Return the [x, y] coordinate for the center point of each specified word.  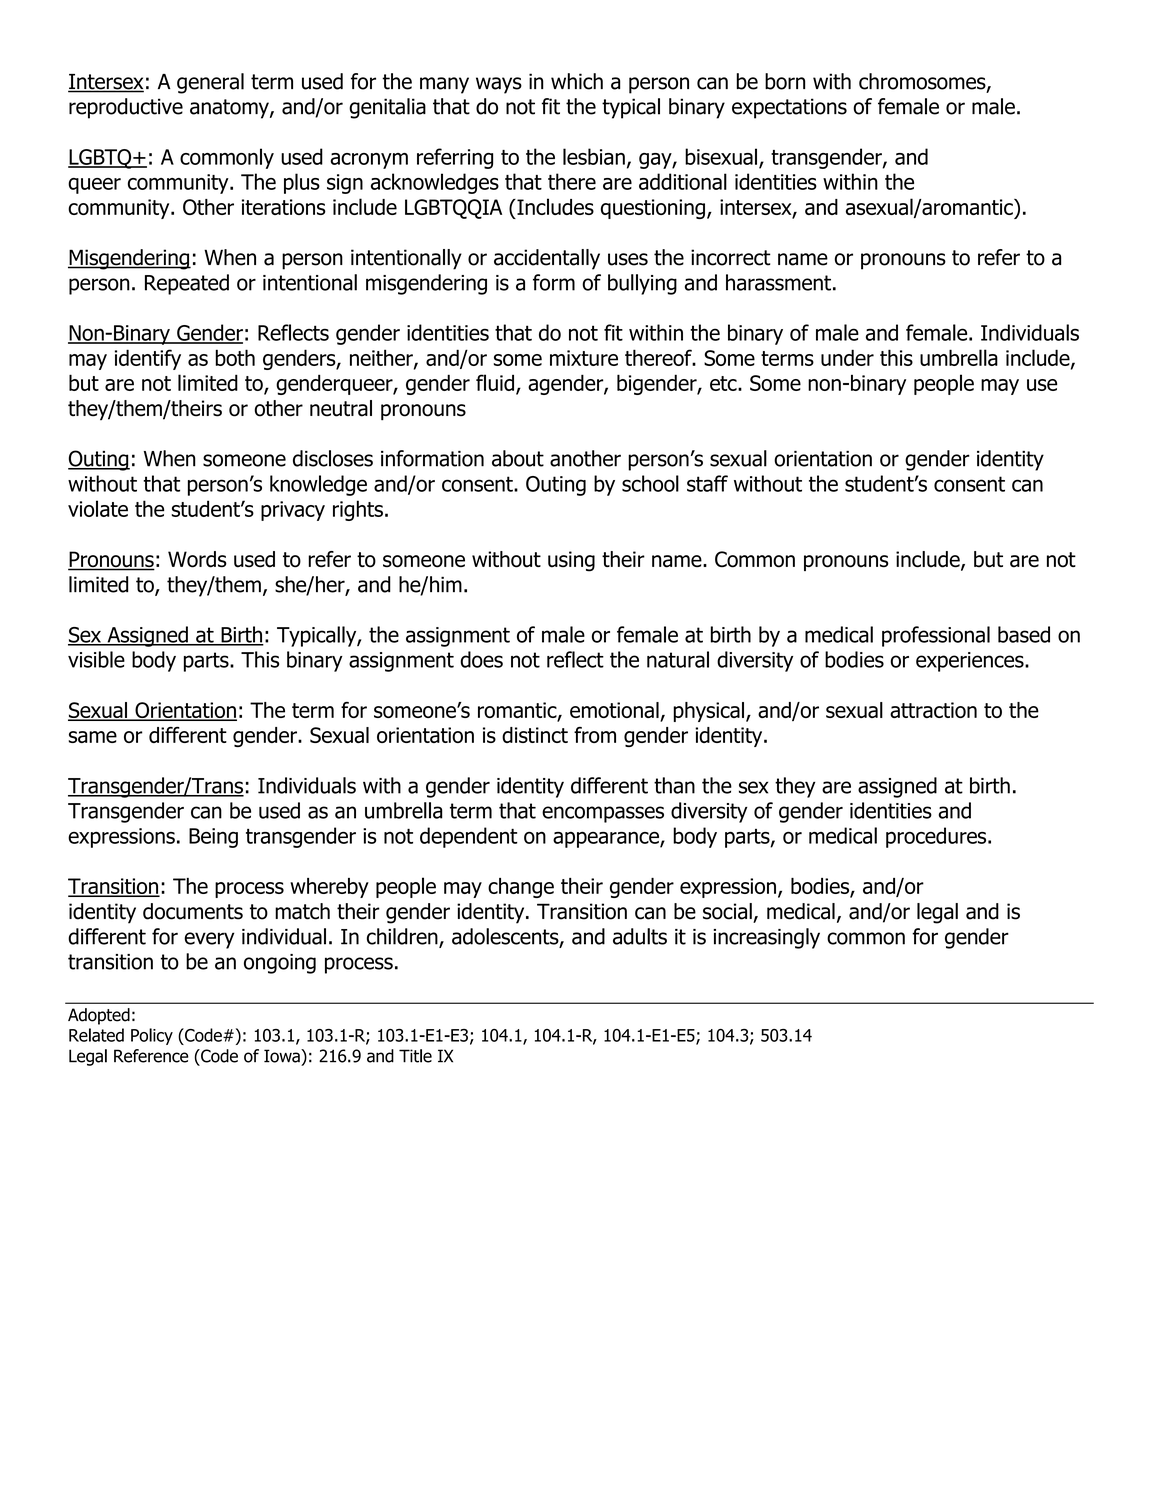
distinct [535, 735]
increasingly [766, 938]
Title [415, 1056]
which [577, 81]
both [235, 357]
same [93, 737]
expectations [789, 108]
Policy [152, 1036]
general [210, 83]
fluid [495, 382]
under [847, 357]
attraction [933, 710]
